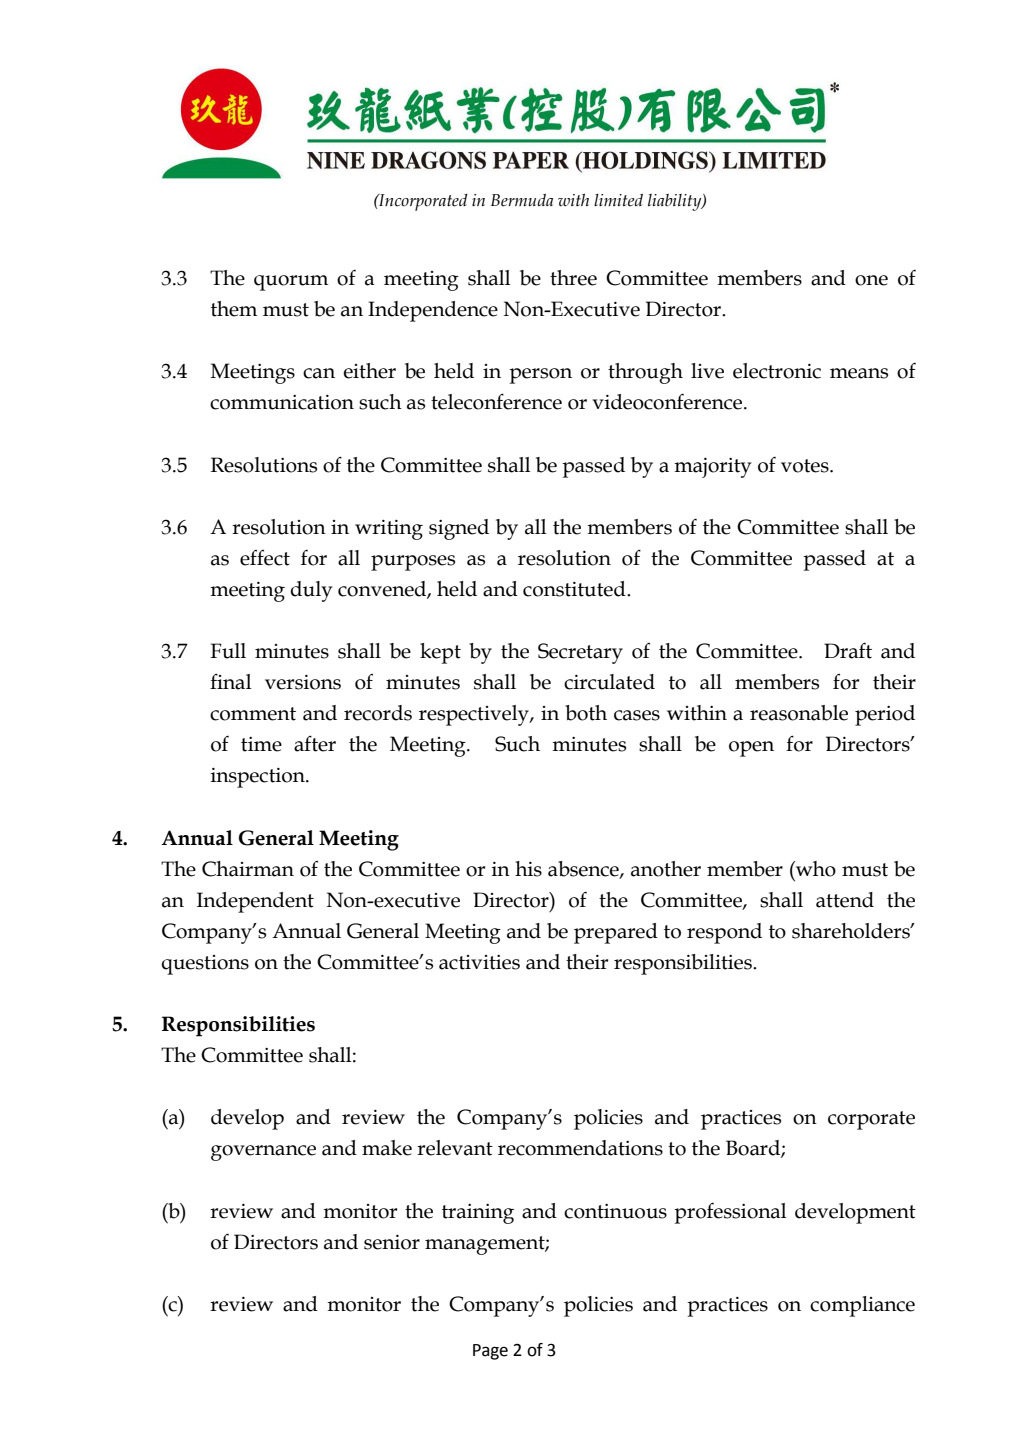 The height and width of the image is (1454, 1028). What do you see at coordinates (848, 651) in the image?
I see `Draft` at bounding box center [848, 651].
